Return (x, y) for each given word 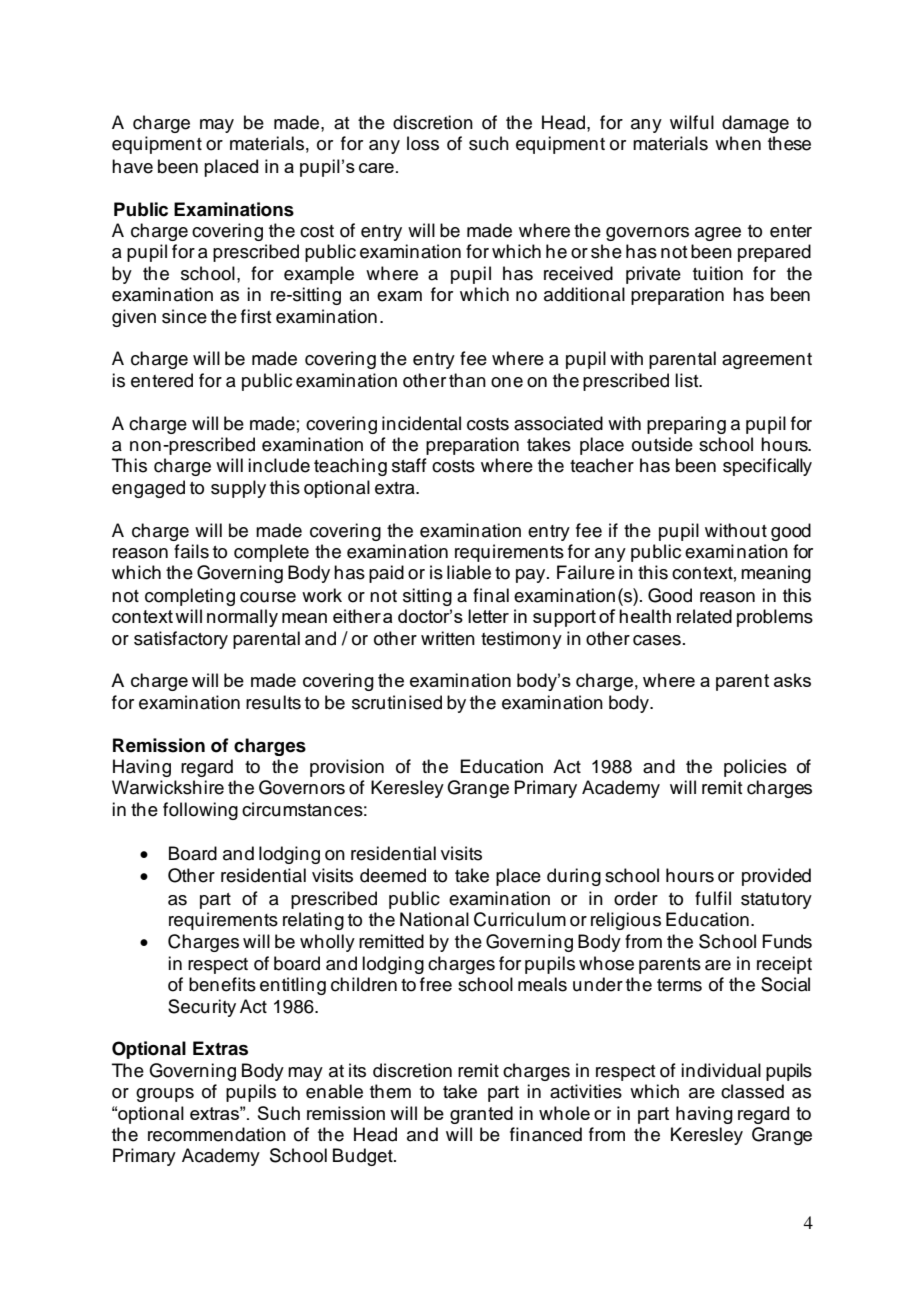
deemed (393, 875)
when (738, 143)
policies (755, 768)
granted (481, 1115)
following (200, 811)
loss (423, 143)
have (132, 166)
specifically (767, 467)
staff (409, 465)
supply (238, 489)
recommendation (217, 1134)
